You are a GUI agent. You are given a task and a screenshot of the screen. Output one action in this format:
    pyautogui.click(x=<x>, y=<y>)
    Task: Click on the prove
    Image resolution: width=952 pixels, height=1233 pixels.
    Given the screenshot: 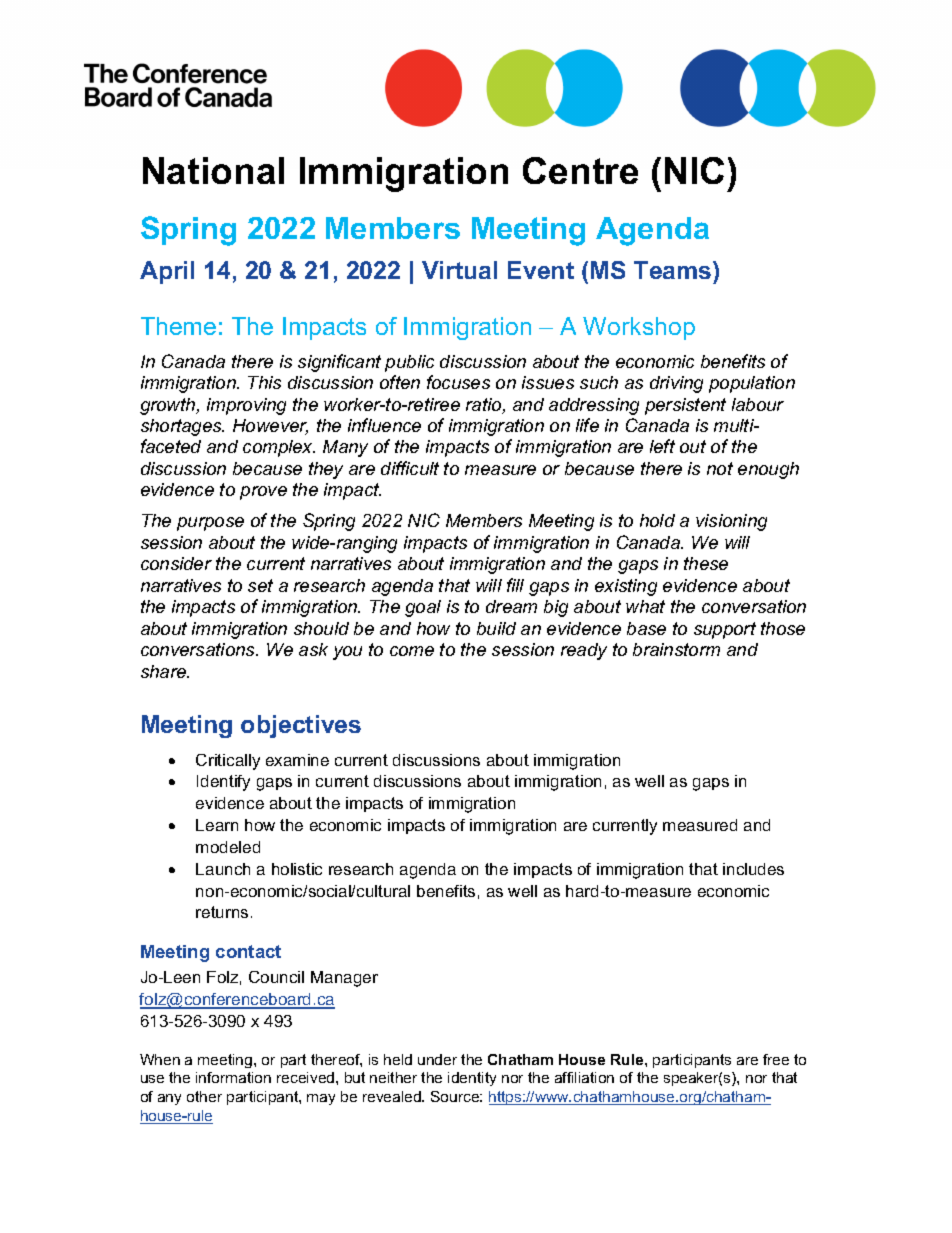 What is the action you would take?
    pyautogui.click(x=263, y=493)
